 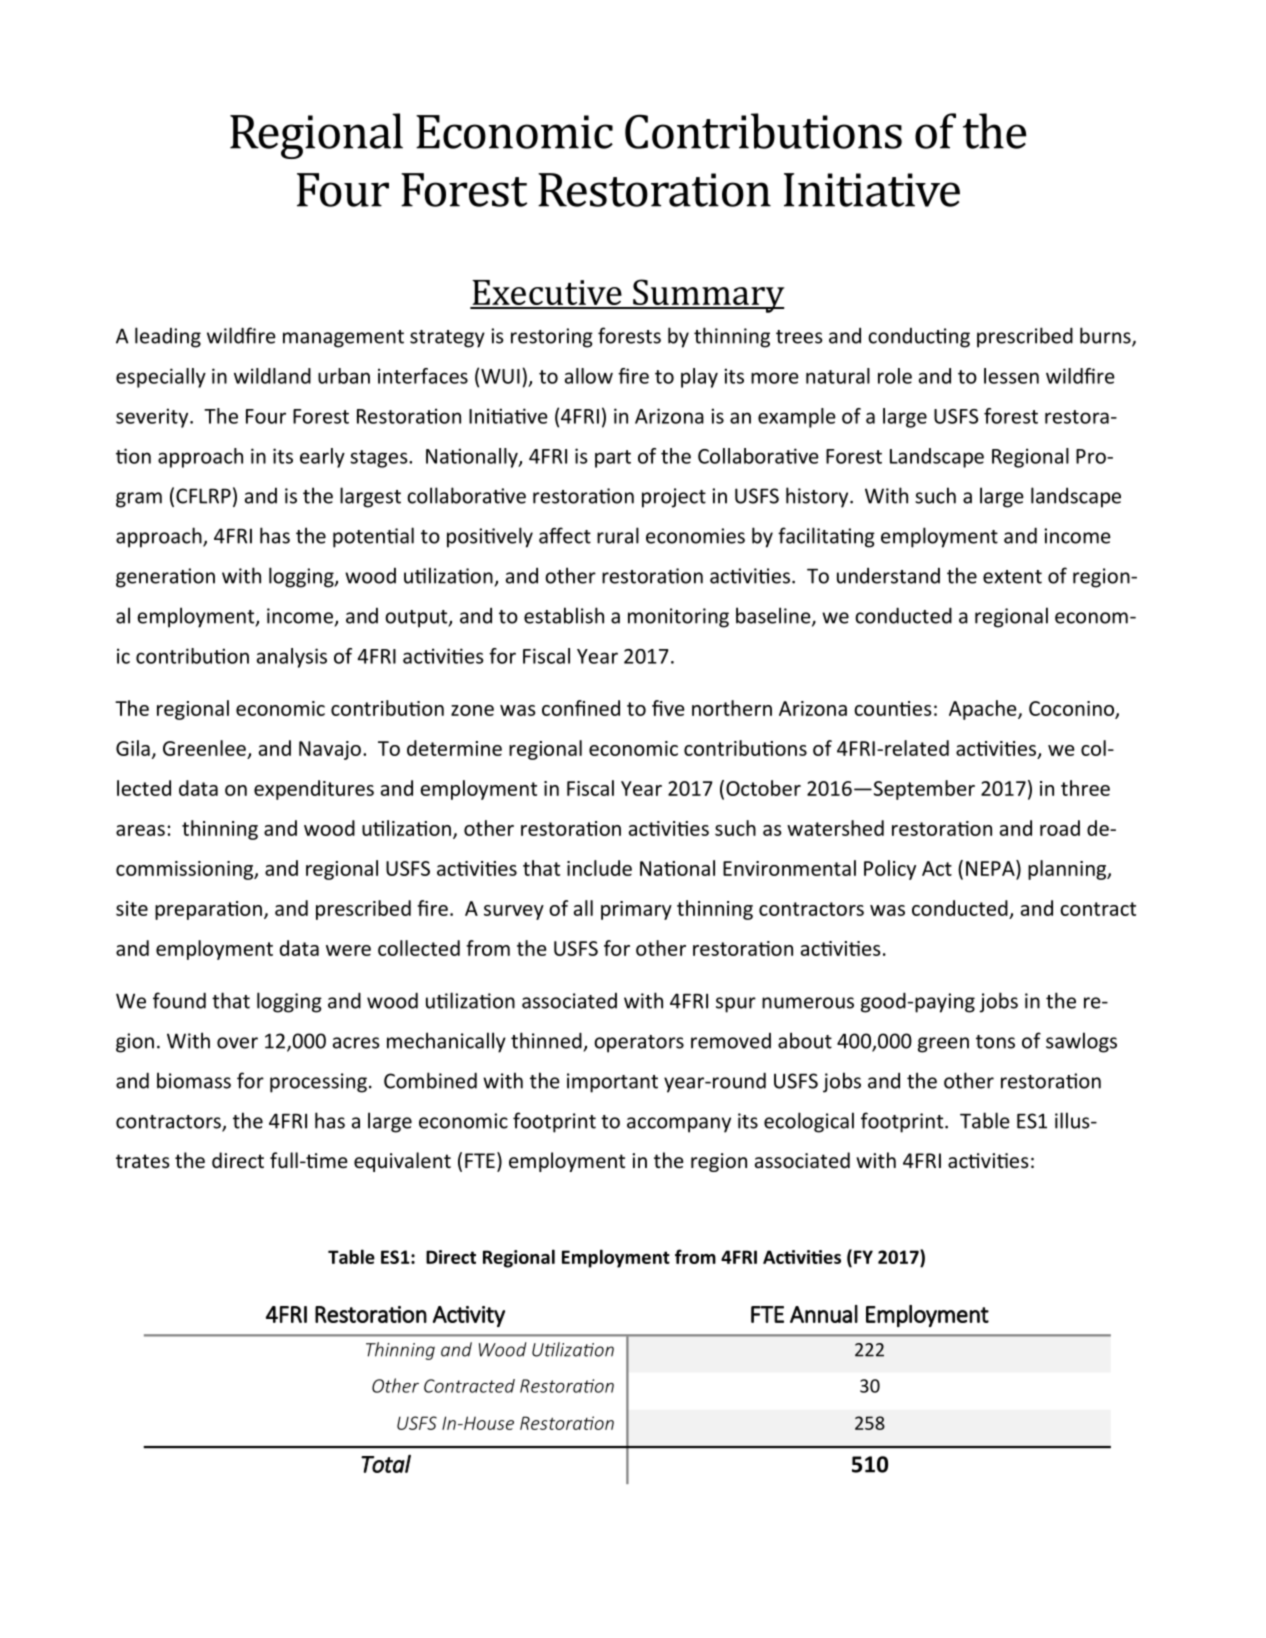 I want to click on leading, so click(x=168, y=337).
